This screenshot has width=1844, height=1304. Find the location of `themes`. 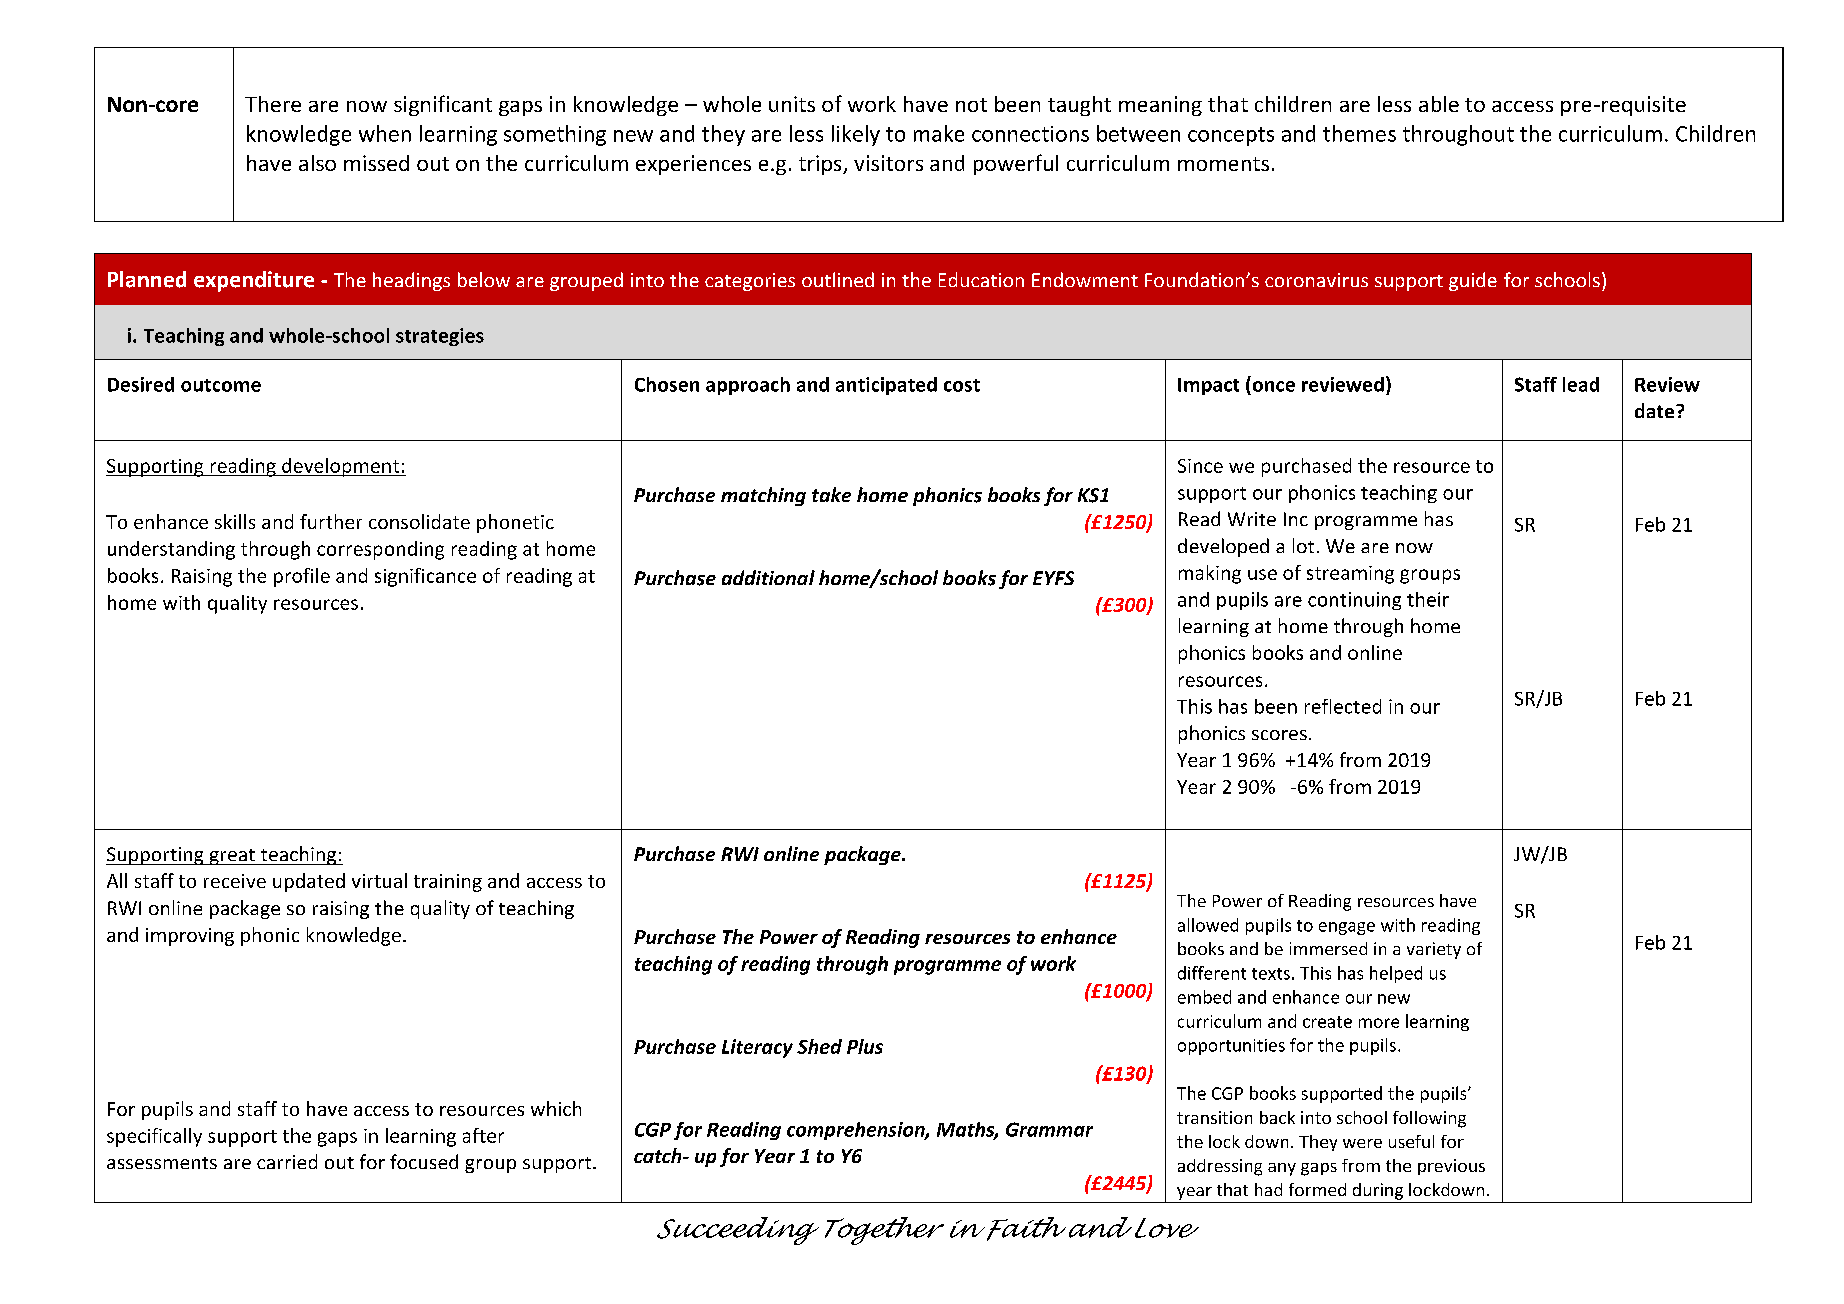

themes is located at coordinates (1359, 133).
